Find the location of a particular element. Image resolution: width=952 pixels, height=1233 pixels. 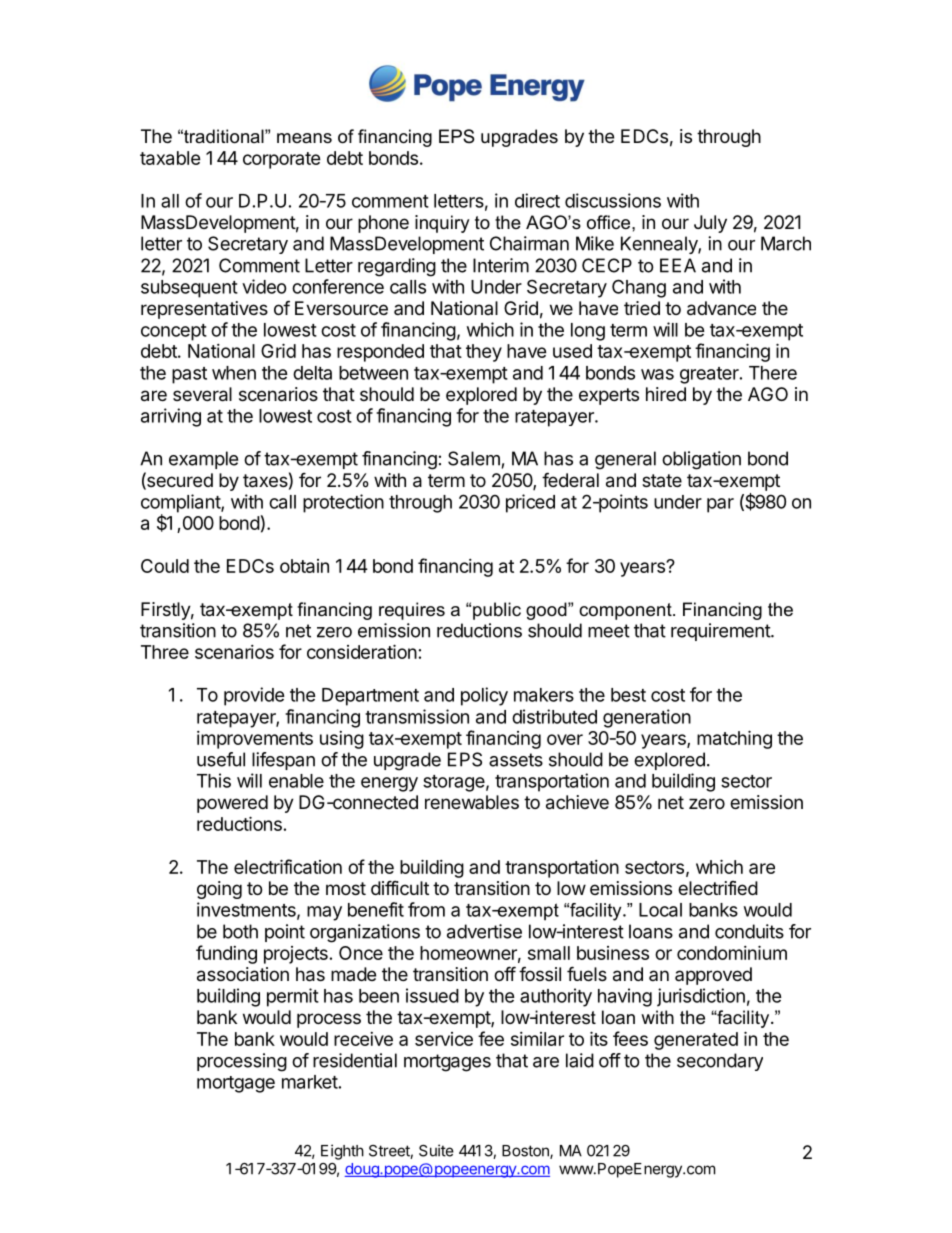

corporate is located at coordinates (282, 160).
